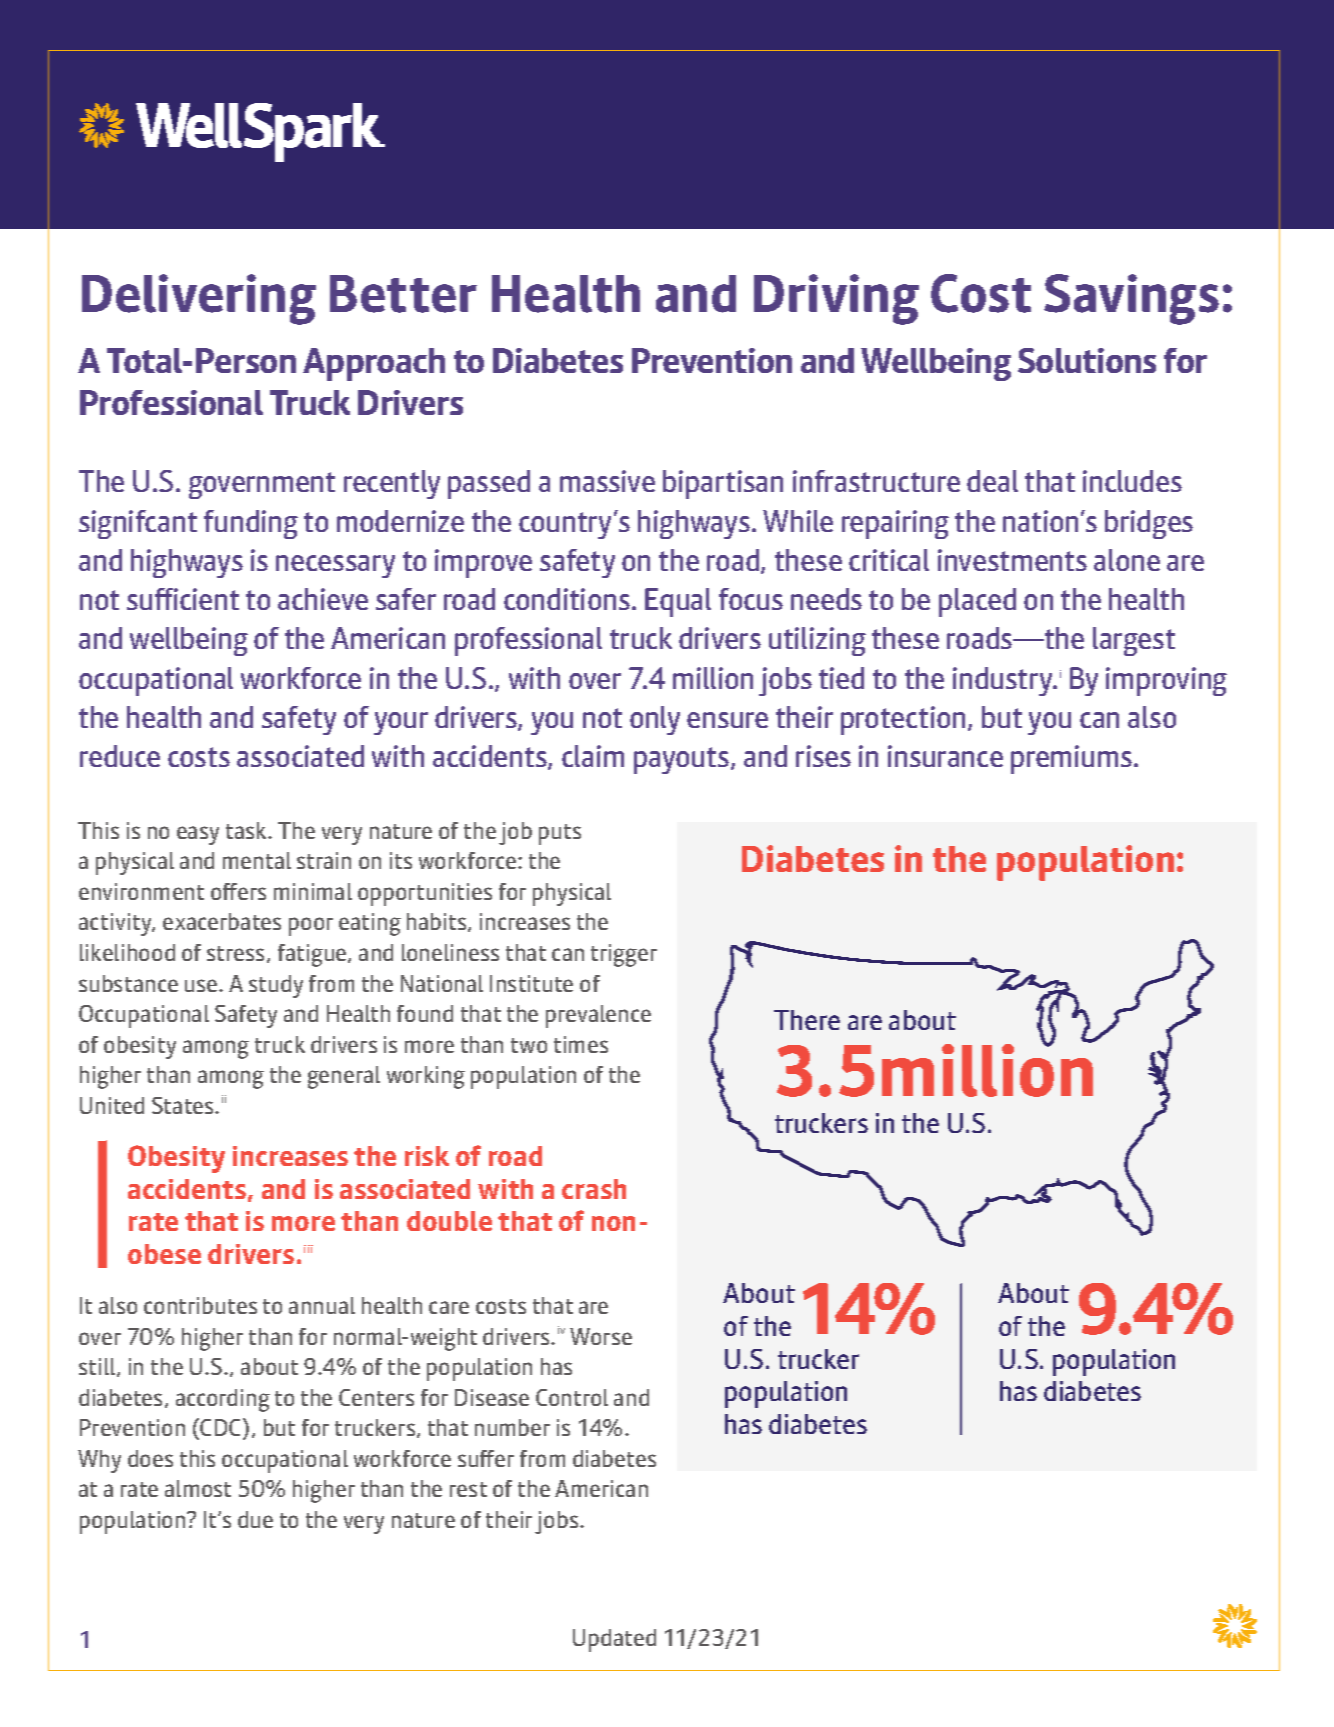 Image resolution: width=1334 pixels, height=1727 pixels. What do you see at coordinates (235, 953) in the page?
I see `stress` at bounding box center [235, 953].
